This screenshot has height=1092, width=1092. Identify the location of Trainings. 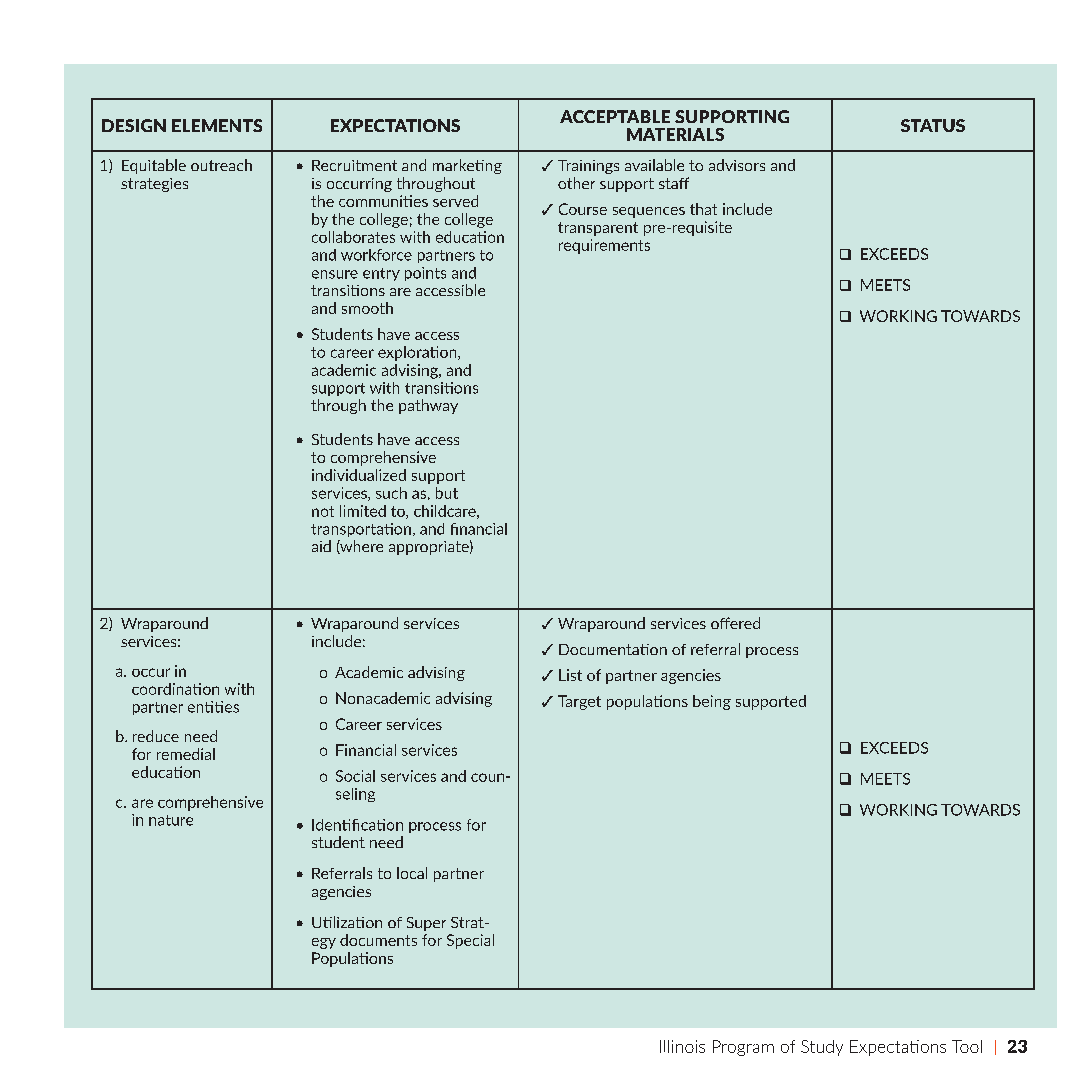
(588, 167).
